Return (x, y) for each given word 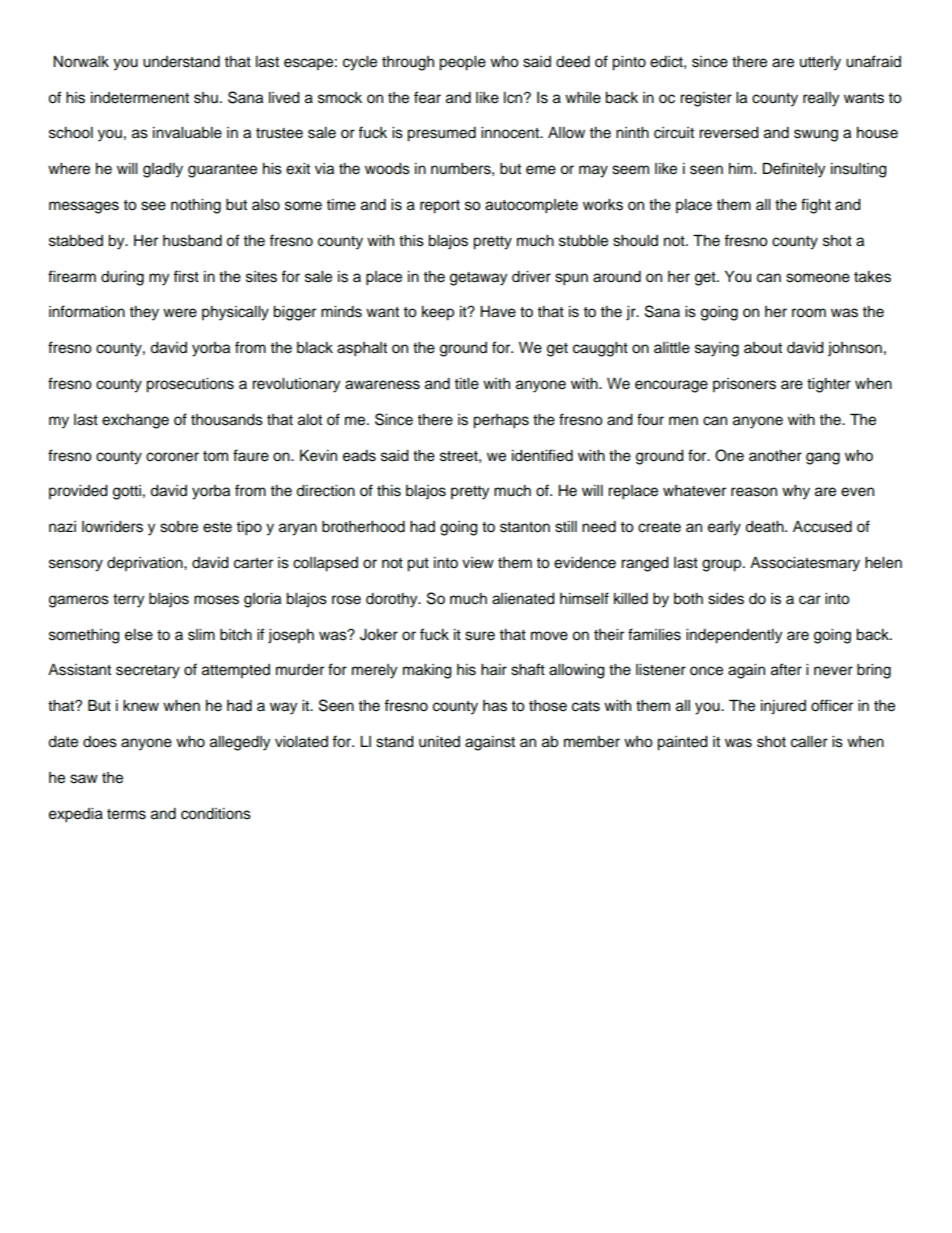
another (775, 456)
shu (206, 98)
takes (872, 277)
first (186, 276)
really (821, 99)
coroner (172, 457)
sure (480, 636)
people (462, 63)
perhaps (501, 421)
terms (126, 814)
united (439, 742)
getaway (478, 279)
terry (128, 601)
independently (734, 636)
